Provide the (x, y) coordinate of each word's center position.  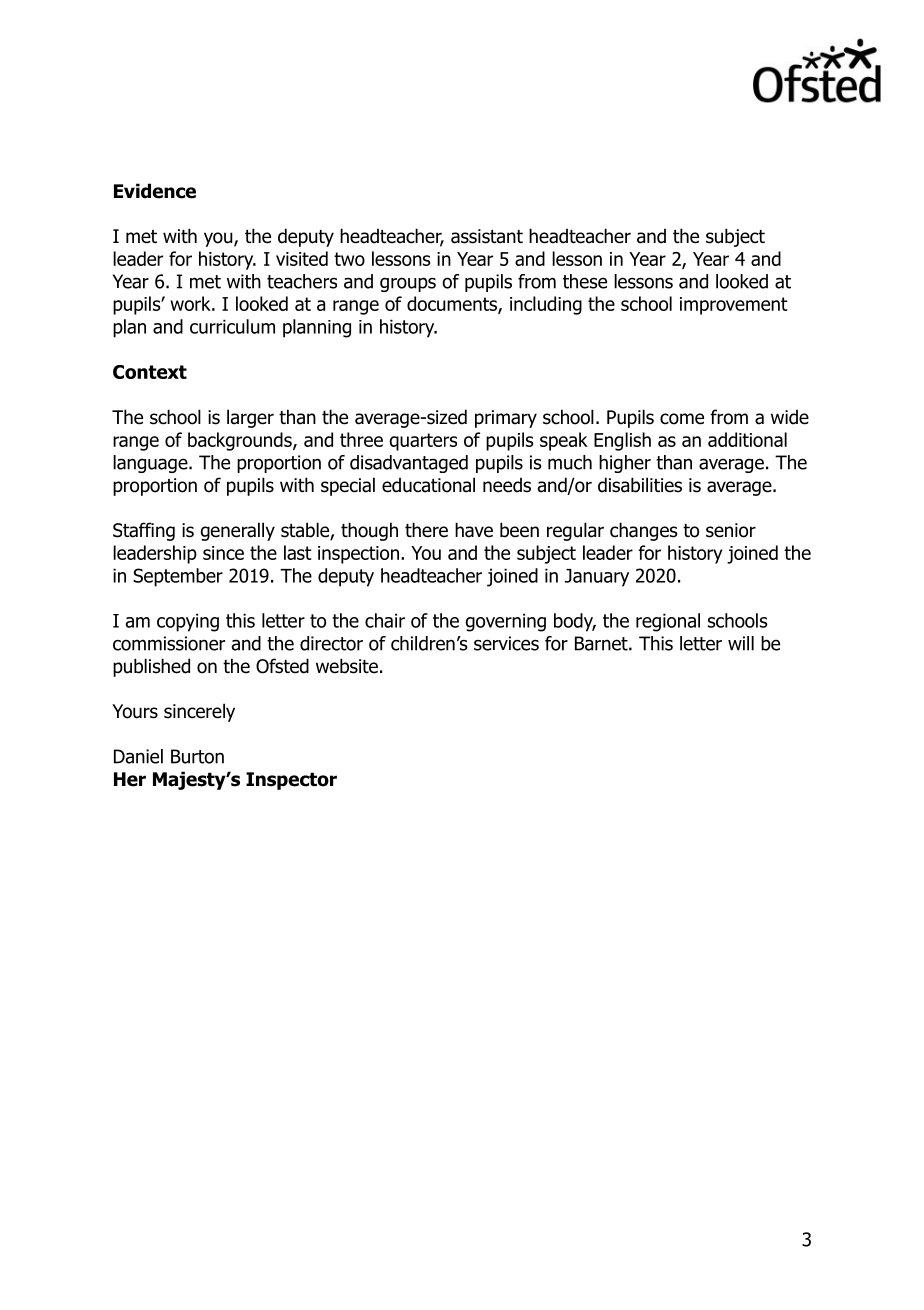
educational (428, 485)
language (151, 464)
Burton (197, 756)
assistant (487, 236)
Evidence (155, 191)
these (585, 281)
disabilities (640, 485)
